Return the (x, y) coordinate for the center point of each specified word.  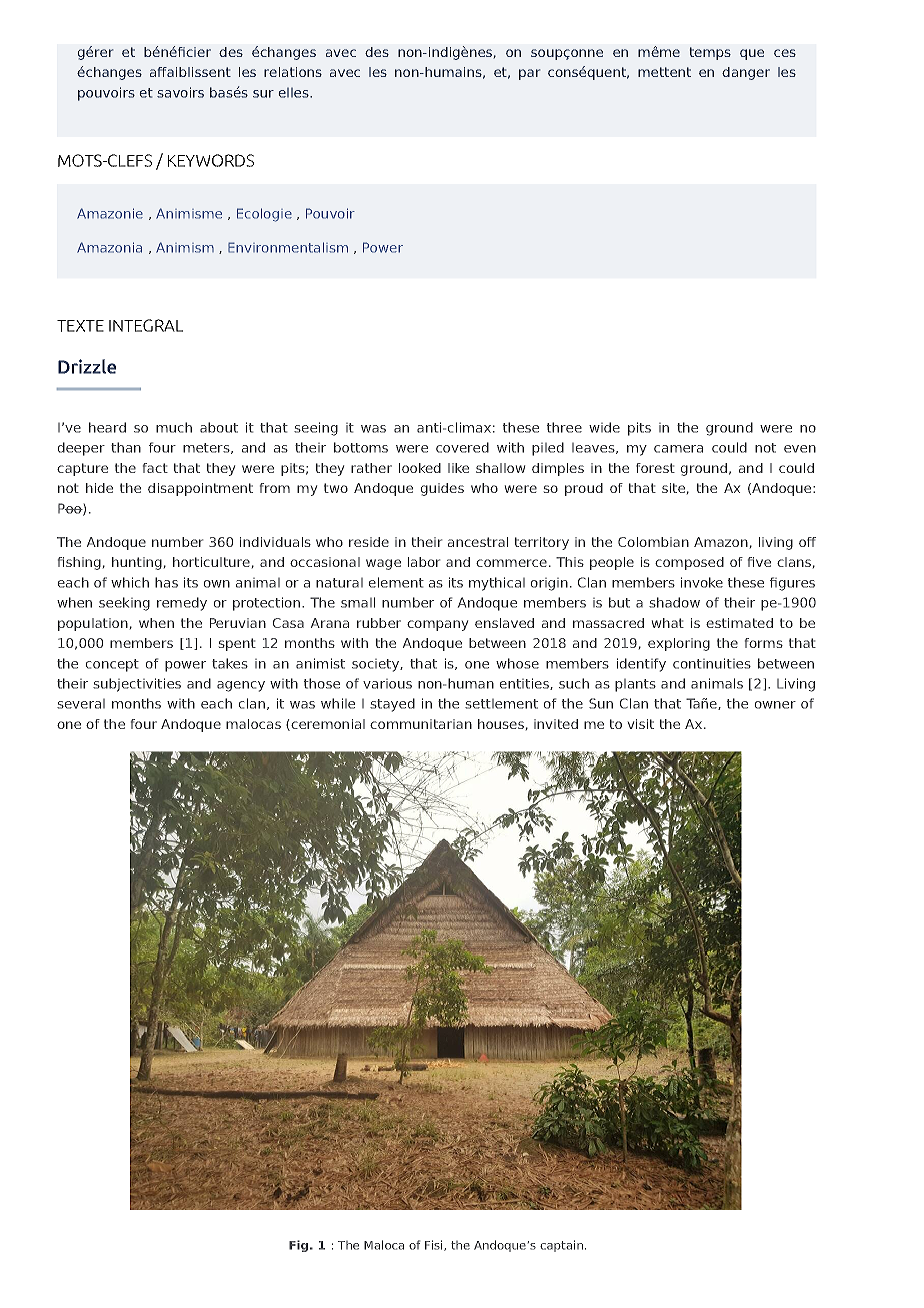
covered (462, 447)
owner (775, 705)
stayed (392, 705)
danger (746, 73)
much (174, 427)
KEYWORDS (211, 160)
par (529, 74)
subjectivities (137, 685)
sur (263, 94)
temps (710, 53)
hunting (137, 563)
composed (689, 563)
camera (678, 449)
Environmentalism (288, 247)
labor (424, 562)
